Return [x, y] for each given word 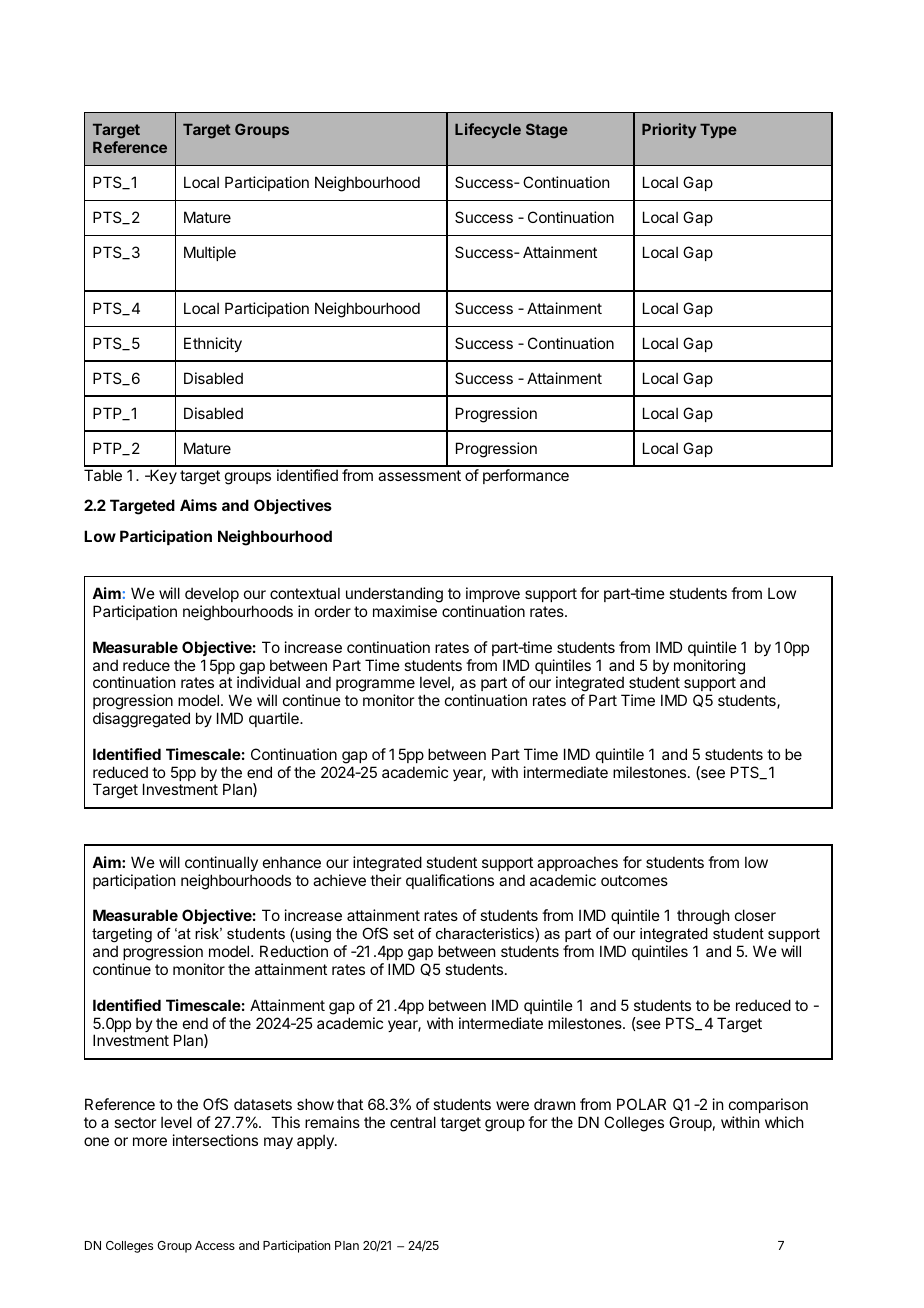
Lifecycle [488, 130]
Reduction [294, 951]
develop [212, 594]
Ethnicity [213, 344]
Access [215, 1245]
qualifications [450, 881]
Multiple [210, 253]
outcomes [634, 880]
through [703, 917]
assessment [419, 475]
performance [526, 476]
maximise [405, 611]
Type [718, 131]
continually [221, 863]
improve [493, 594]
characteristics [485, 933]
